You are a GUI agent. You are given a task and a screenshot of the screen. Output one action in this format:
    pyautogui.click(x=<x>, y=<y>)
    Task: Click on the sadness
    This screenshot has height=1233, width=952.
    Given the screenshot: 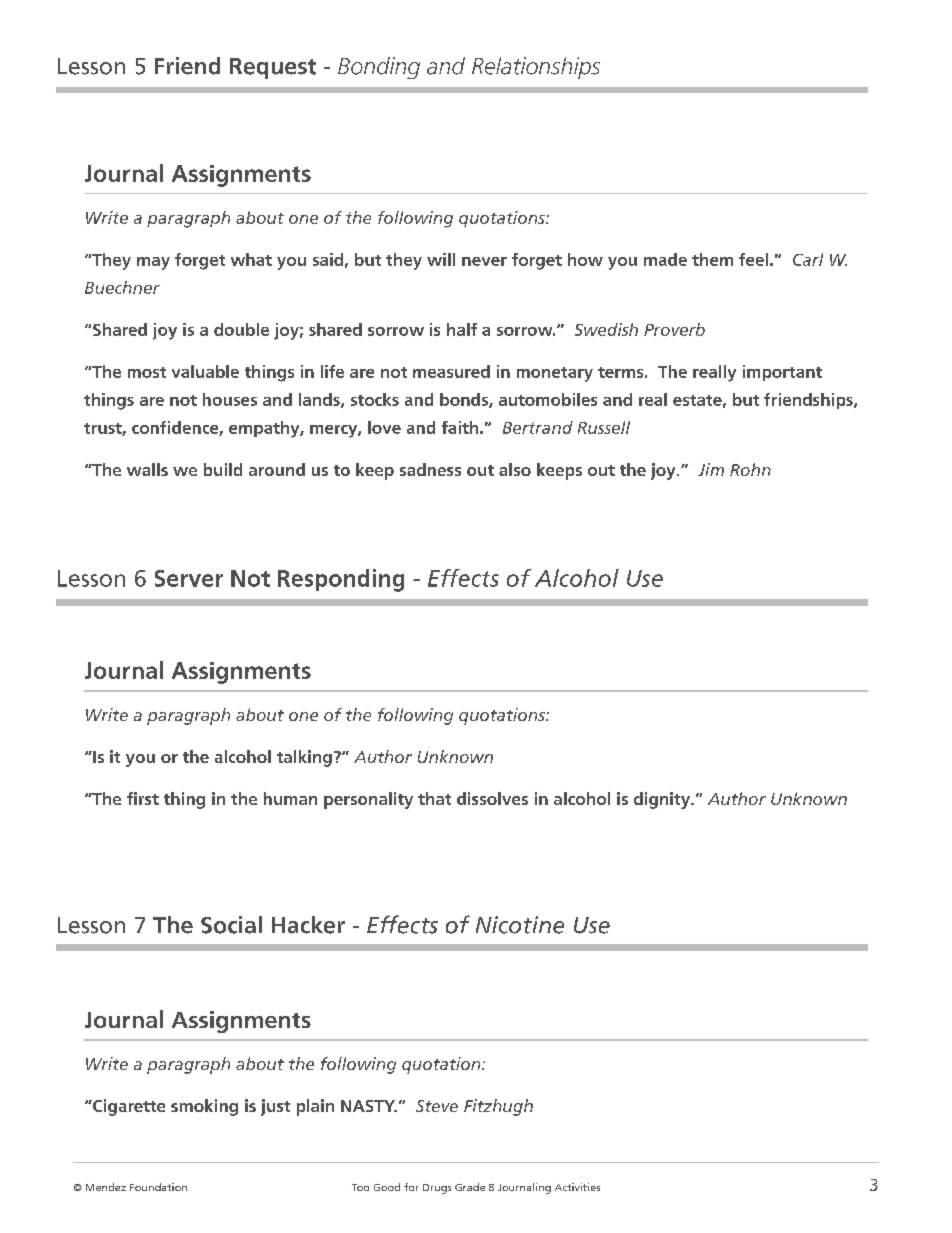 What is the action you would take?
    pyautogui.click(x=430, y=469)
